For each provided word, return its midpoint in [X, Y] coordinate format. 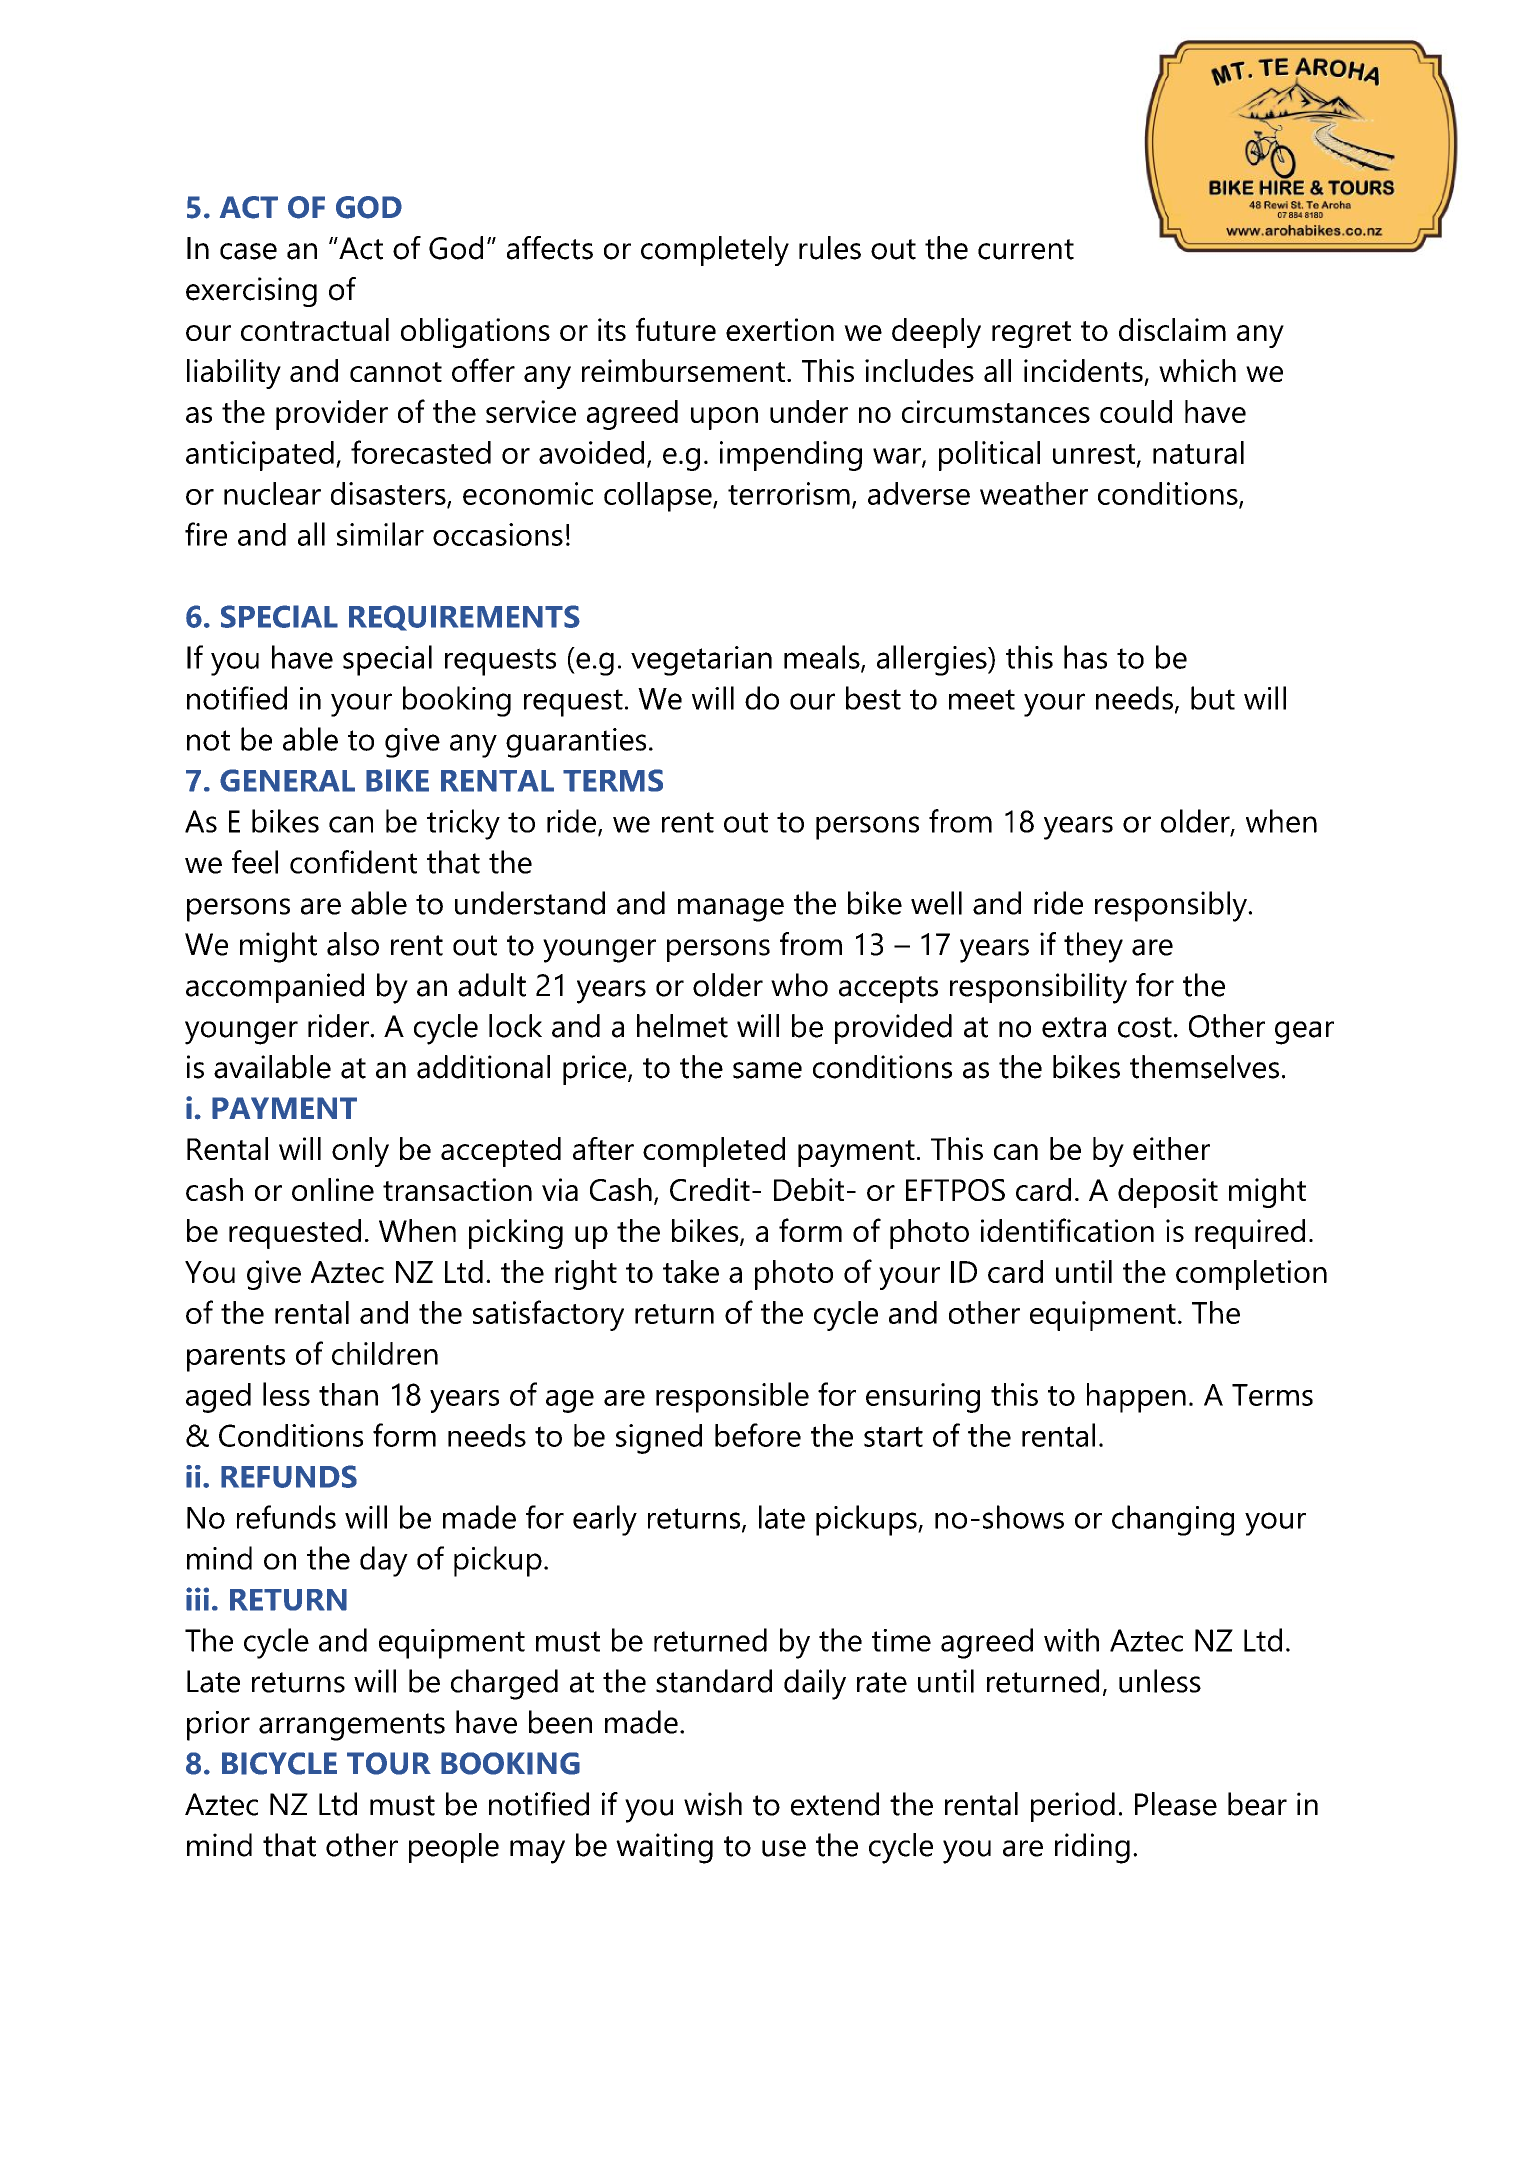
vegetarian [701, 661]
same [767, 1070]
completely [715, 251]
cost [1145, 1027]
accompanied [275, 988]
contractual [315, 329]
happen [1136, 1398]
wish [713, 1804]
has [1085, 657]
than [348, 1394]
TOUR [389, 1763]
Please [1176, 1804]
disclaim [1172, 329]
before [758, 1435]
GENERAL [287, 780]
